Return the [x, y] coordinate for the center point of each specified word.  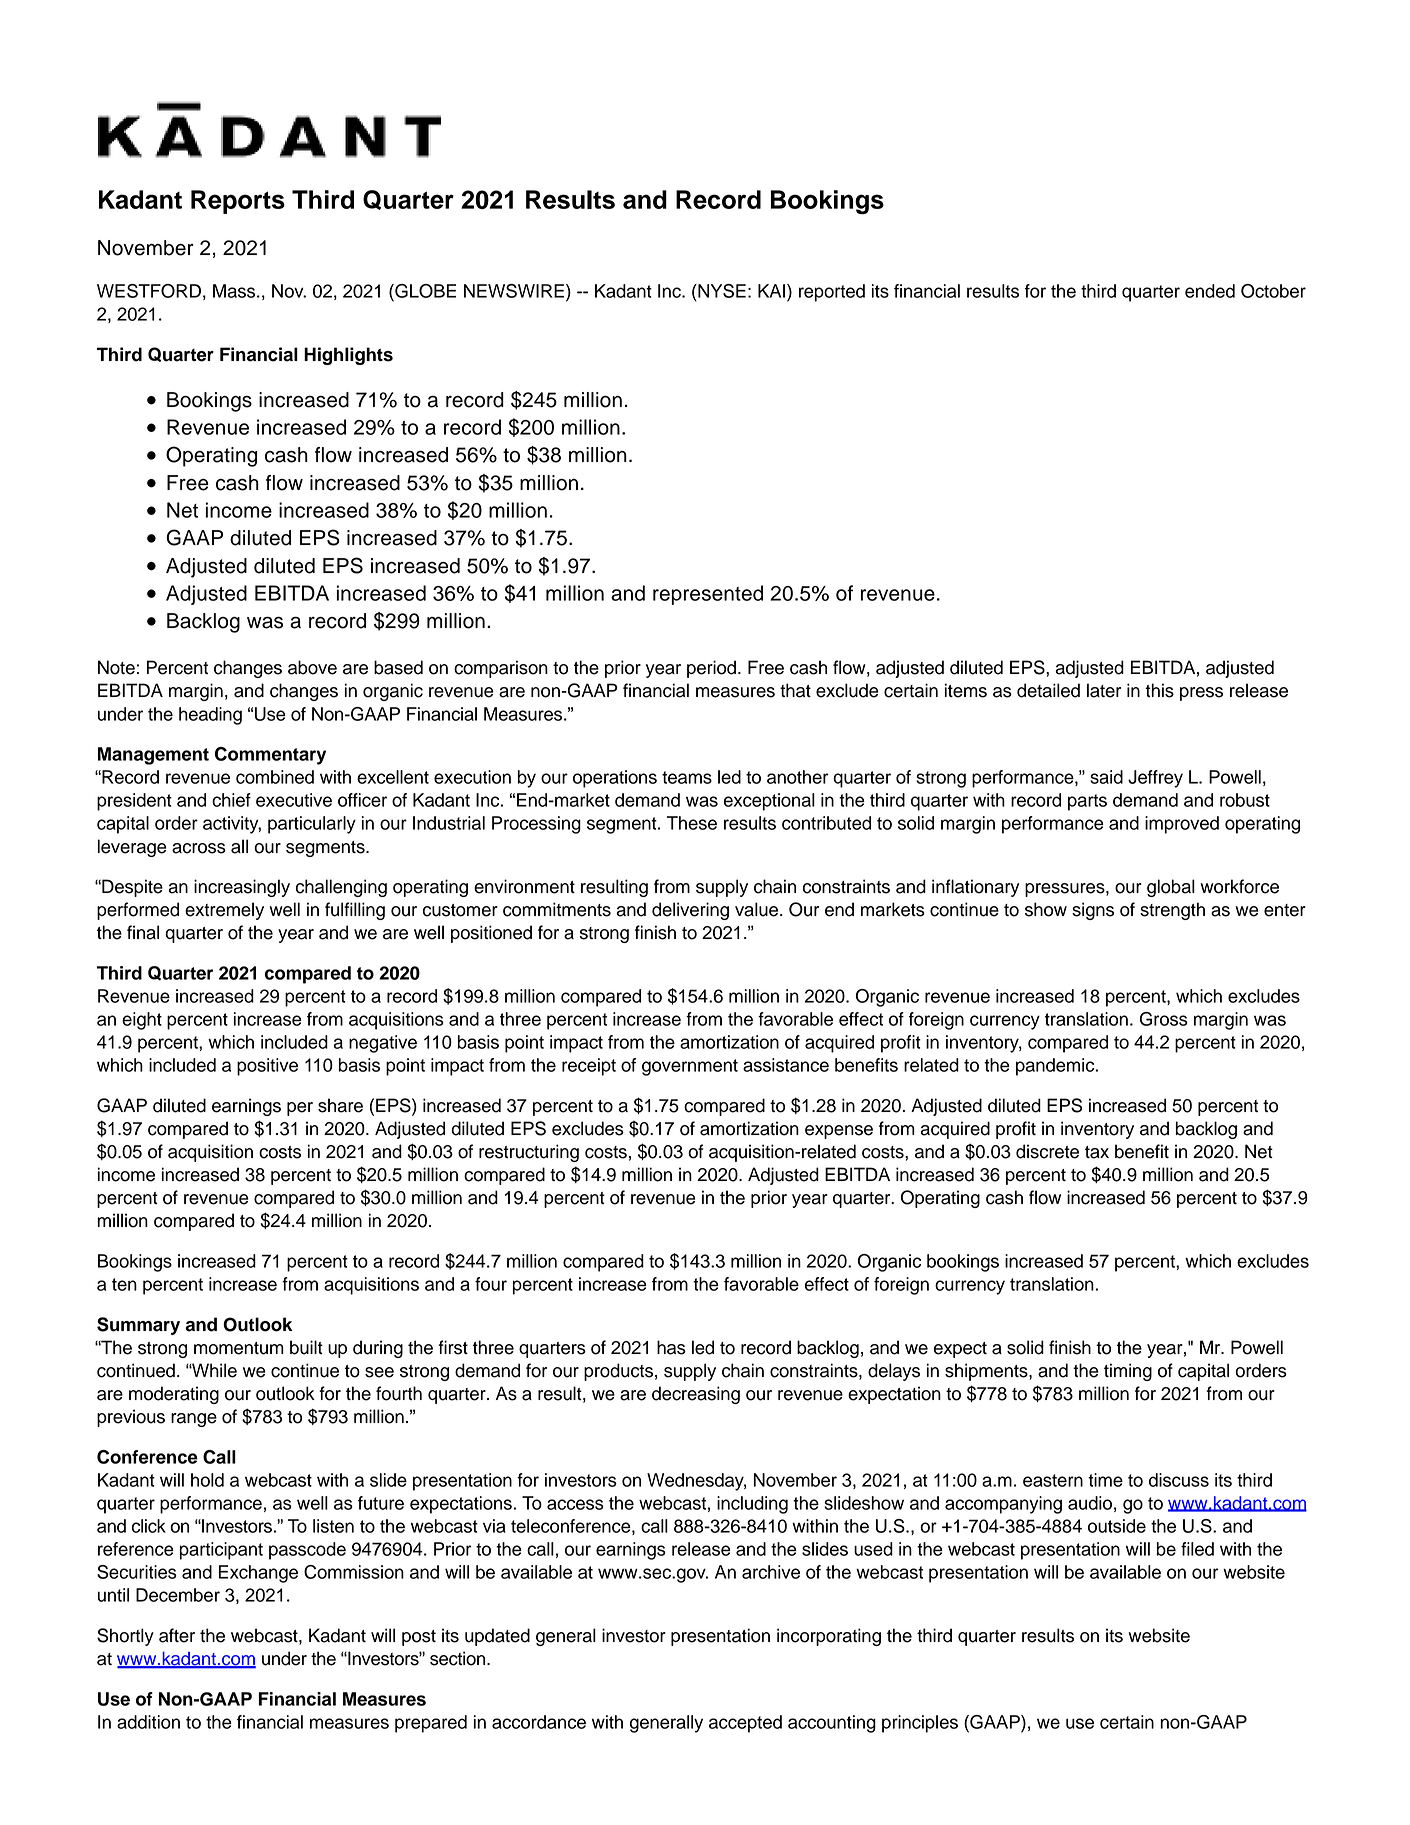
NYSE [721, 291]
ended [1210, 291]
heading [210, 716]
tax [1097, 1152]
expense [839, 1132]
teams [687, 777]
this [1159, 690]
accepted [745, 1724]
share [340, 1105]
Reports [238, 202]
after [177, 1635]
